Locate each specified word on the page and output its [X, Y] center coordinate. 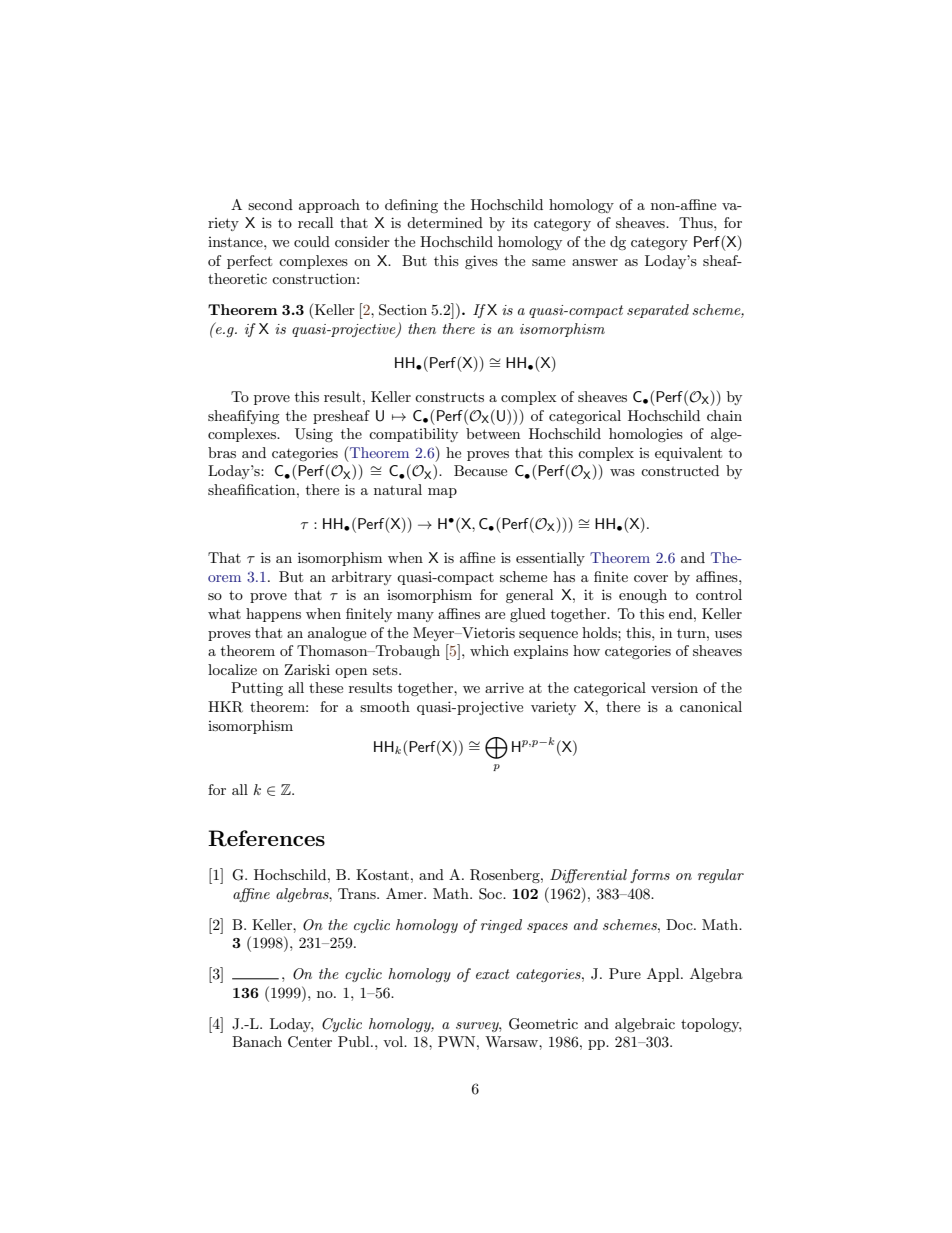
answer [595, 262]
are [495, 615]
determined [445, 222]
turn [692, 633]
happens [273, 615]
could [312, 241]
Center [310, 1042]
